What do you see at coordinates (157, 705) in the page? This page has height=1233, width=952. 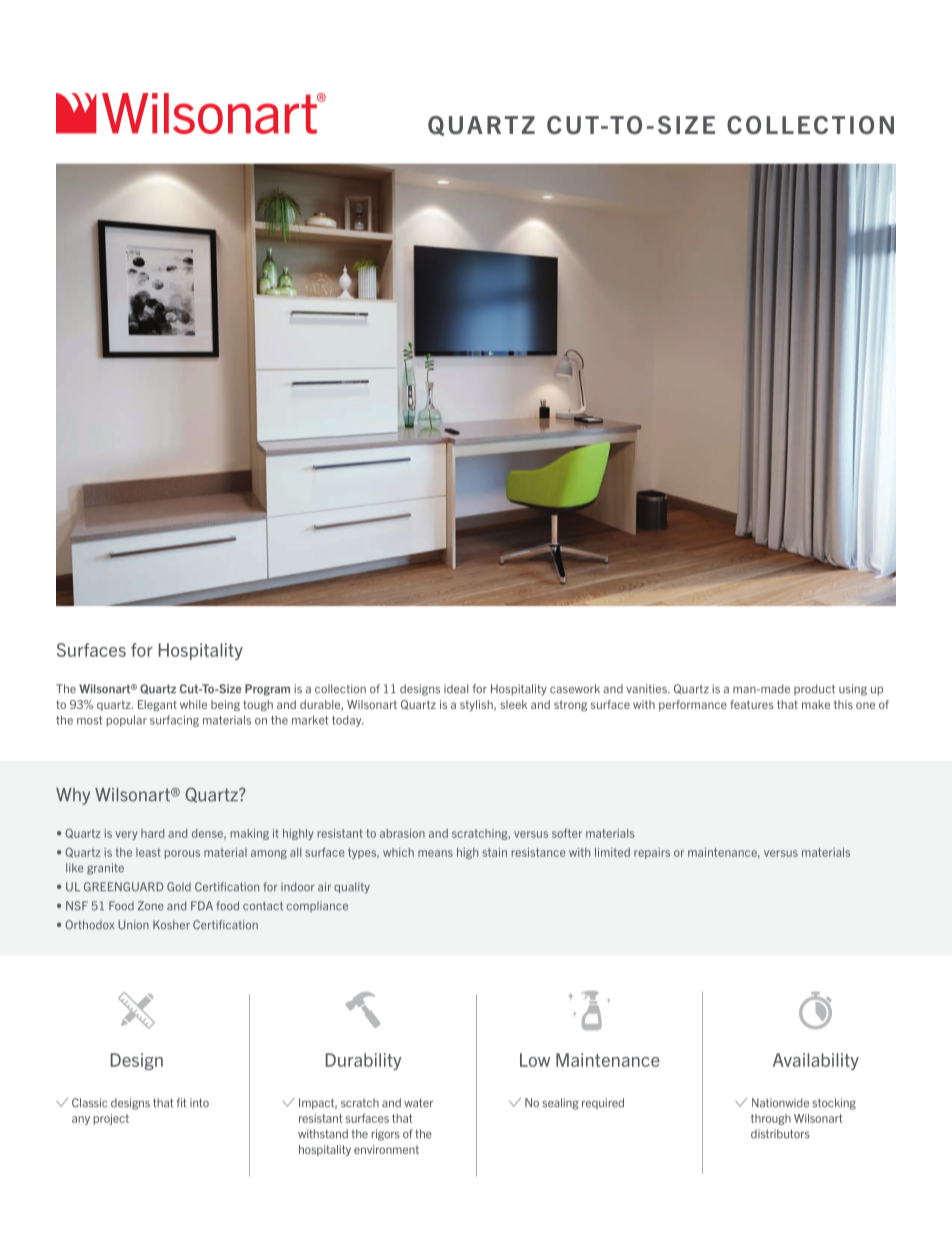 I see `Elegant` at bounding box center [157, 705].
